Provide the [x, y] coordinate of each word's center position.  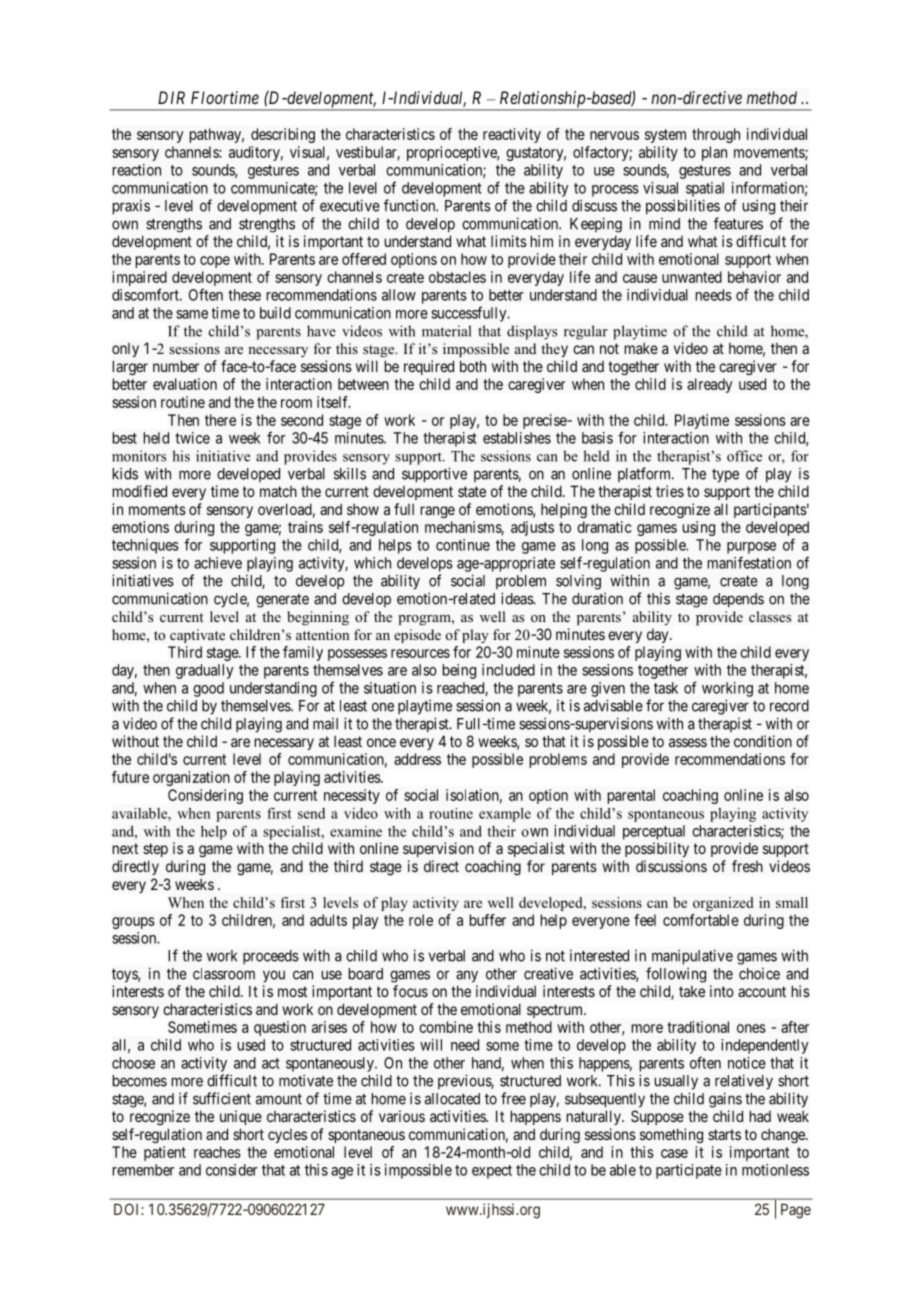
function [411, 205]
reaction [137, 170]
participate [689, 1171]
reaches [217, 1152]
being [459, 671]
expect [492, 1172]
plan [714, 153]
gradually [204, 671]
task [666, 688]
